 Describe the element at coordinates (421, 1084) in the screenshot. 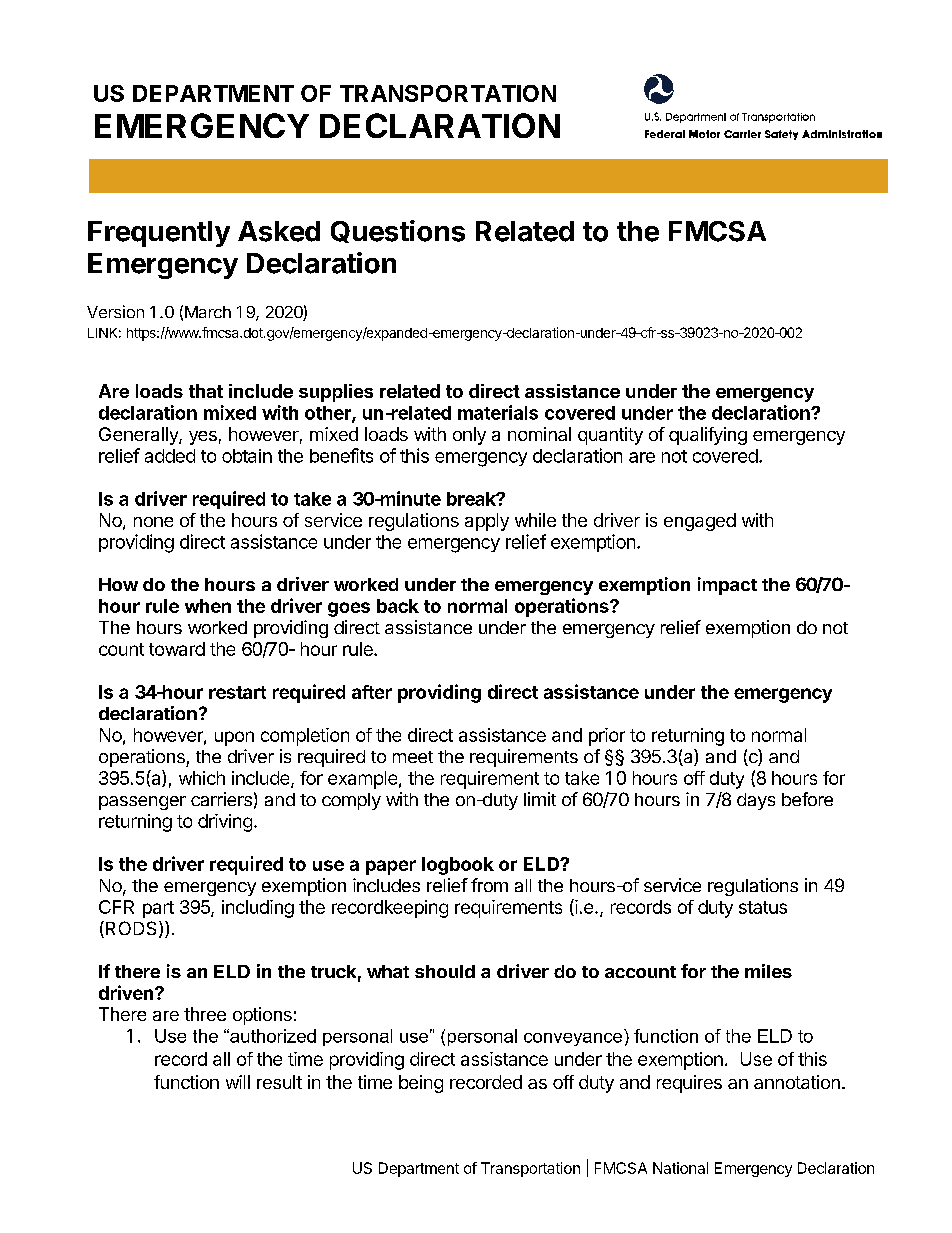

I see `being` at that location.
